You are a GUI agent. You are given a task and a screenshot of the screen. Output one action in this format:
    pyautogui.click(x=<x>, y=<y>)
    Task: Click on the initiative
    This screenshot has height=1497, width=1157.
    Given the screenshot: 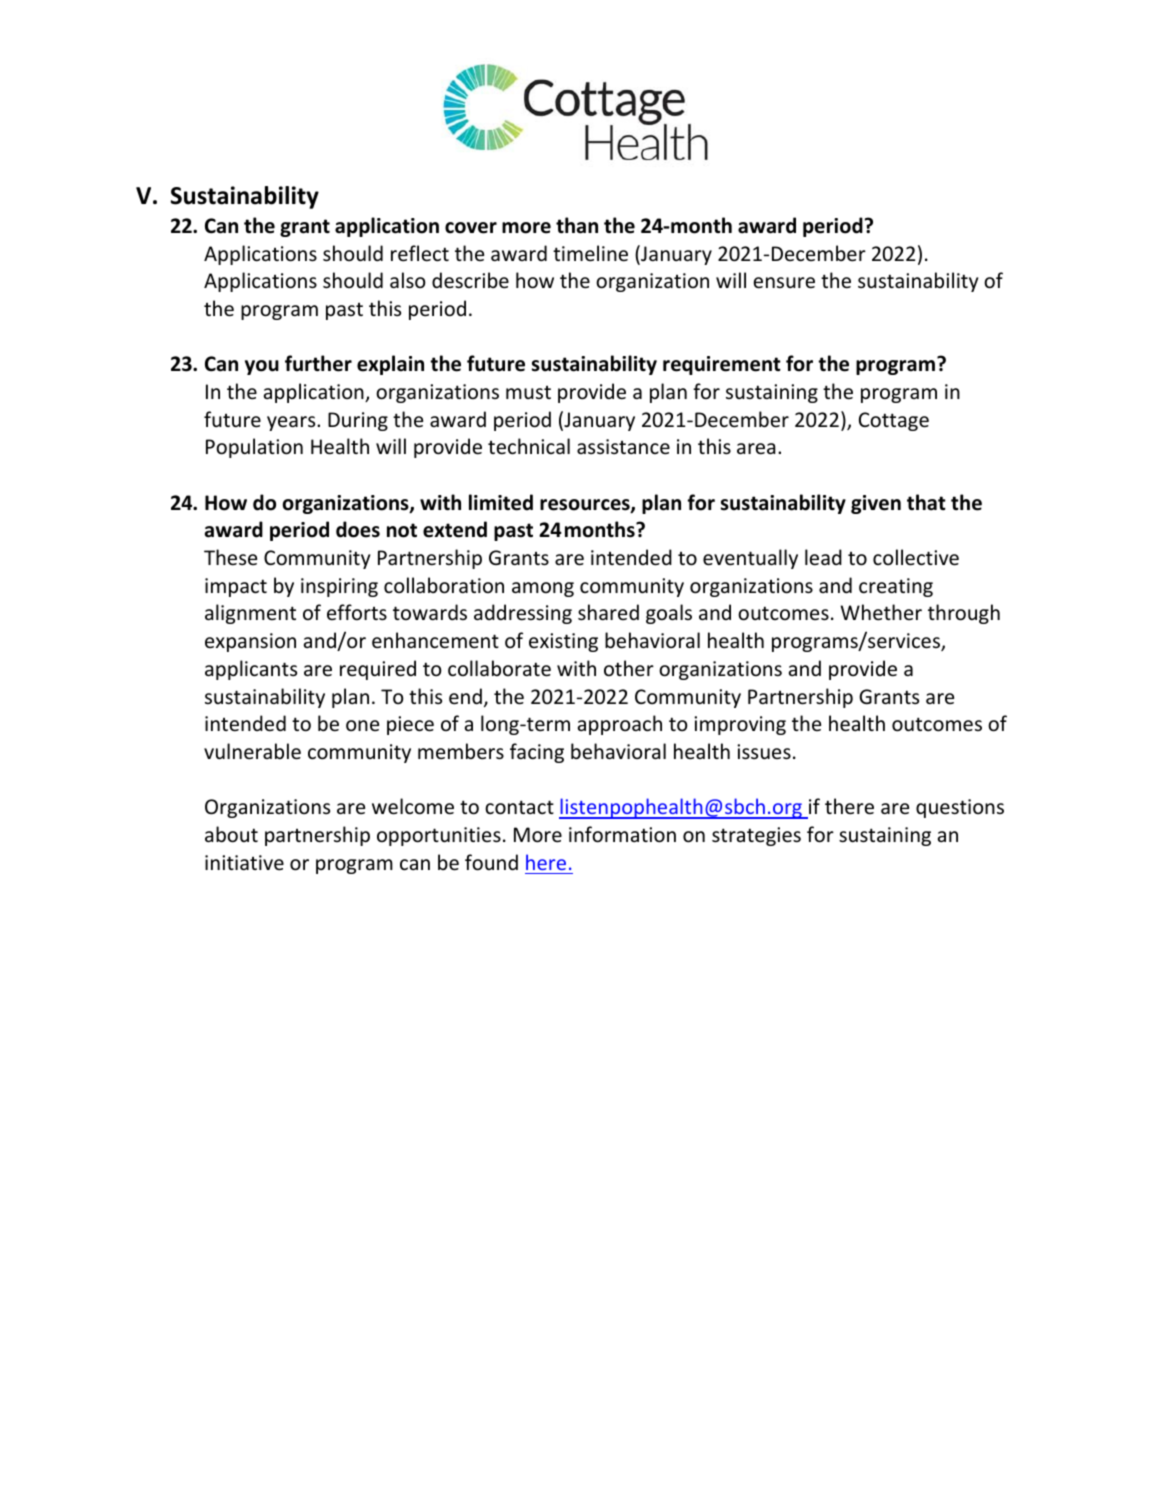 What is the action you would take?
    pyautogui.click(x=244, y=863)
